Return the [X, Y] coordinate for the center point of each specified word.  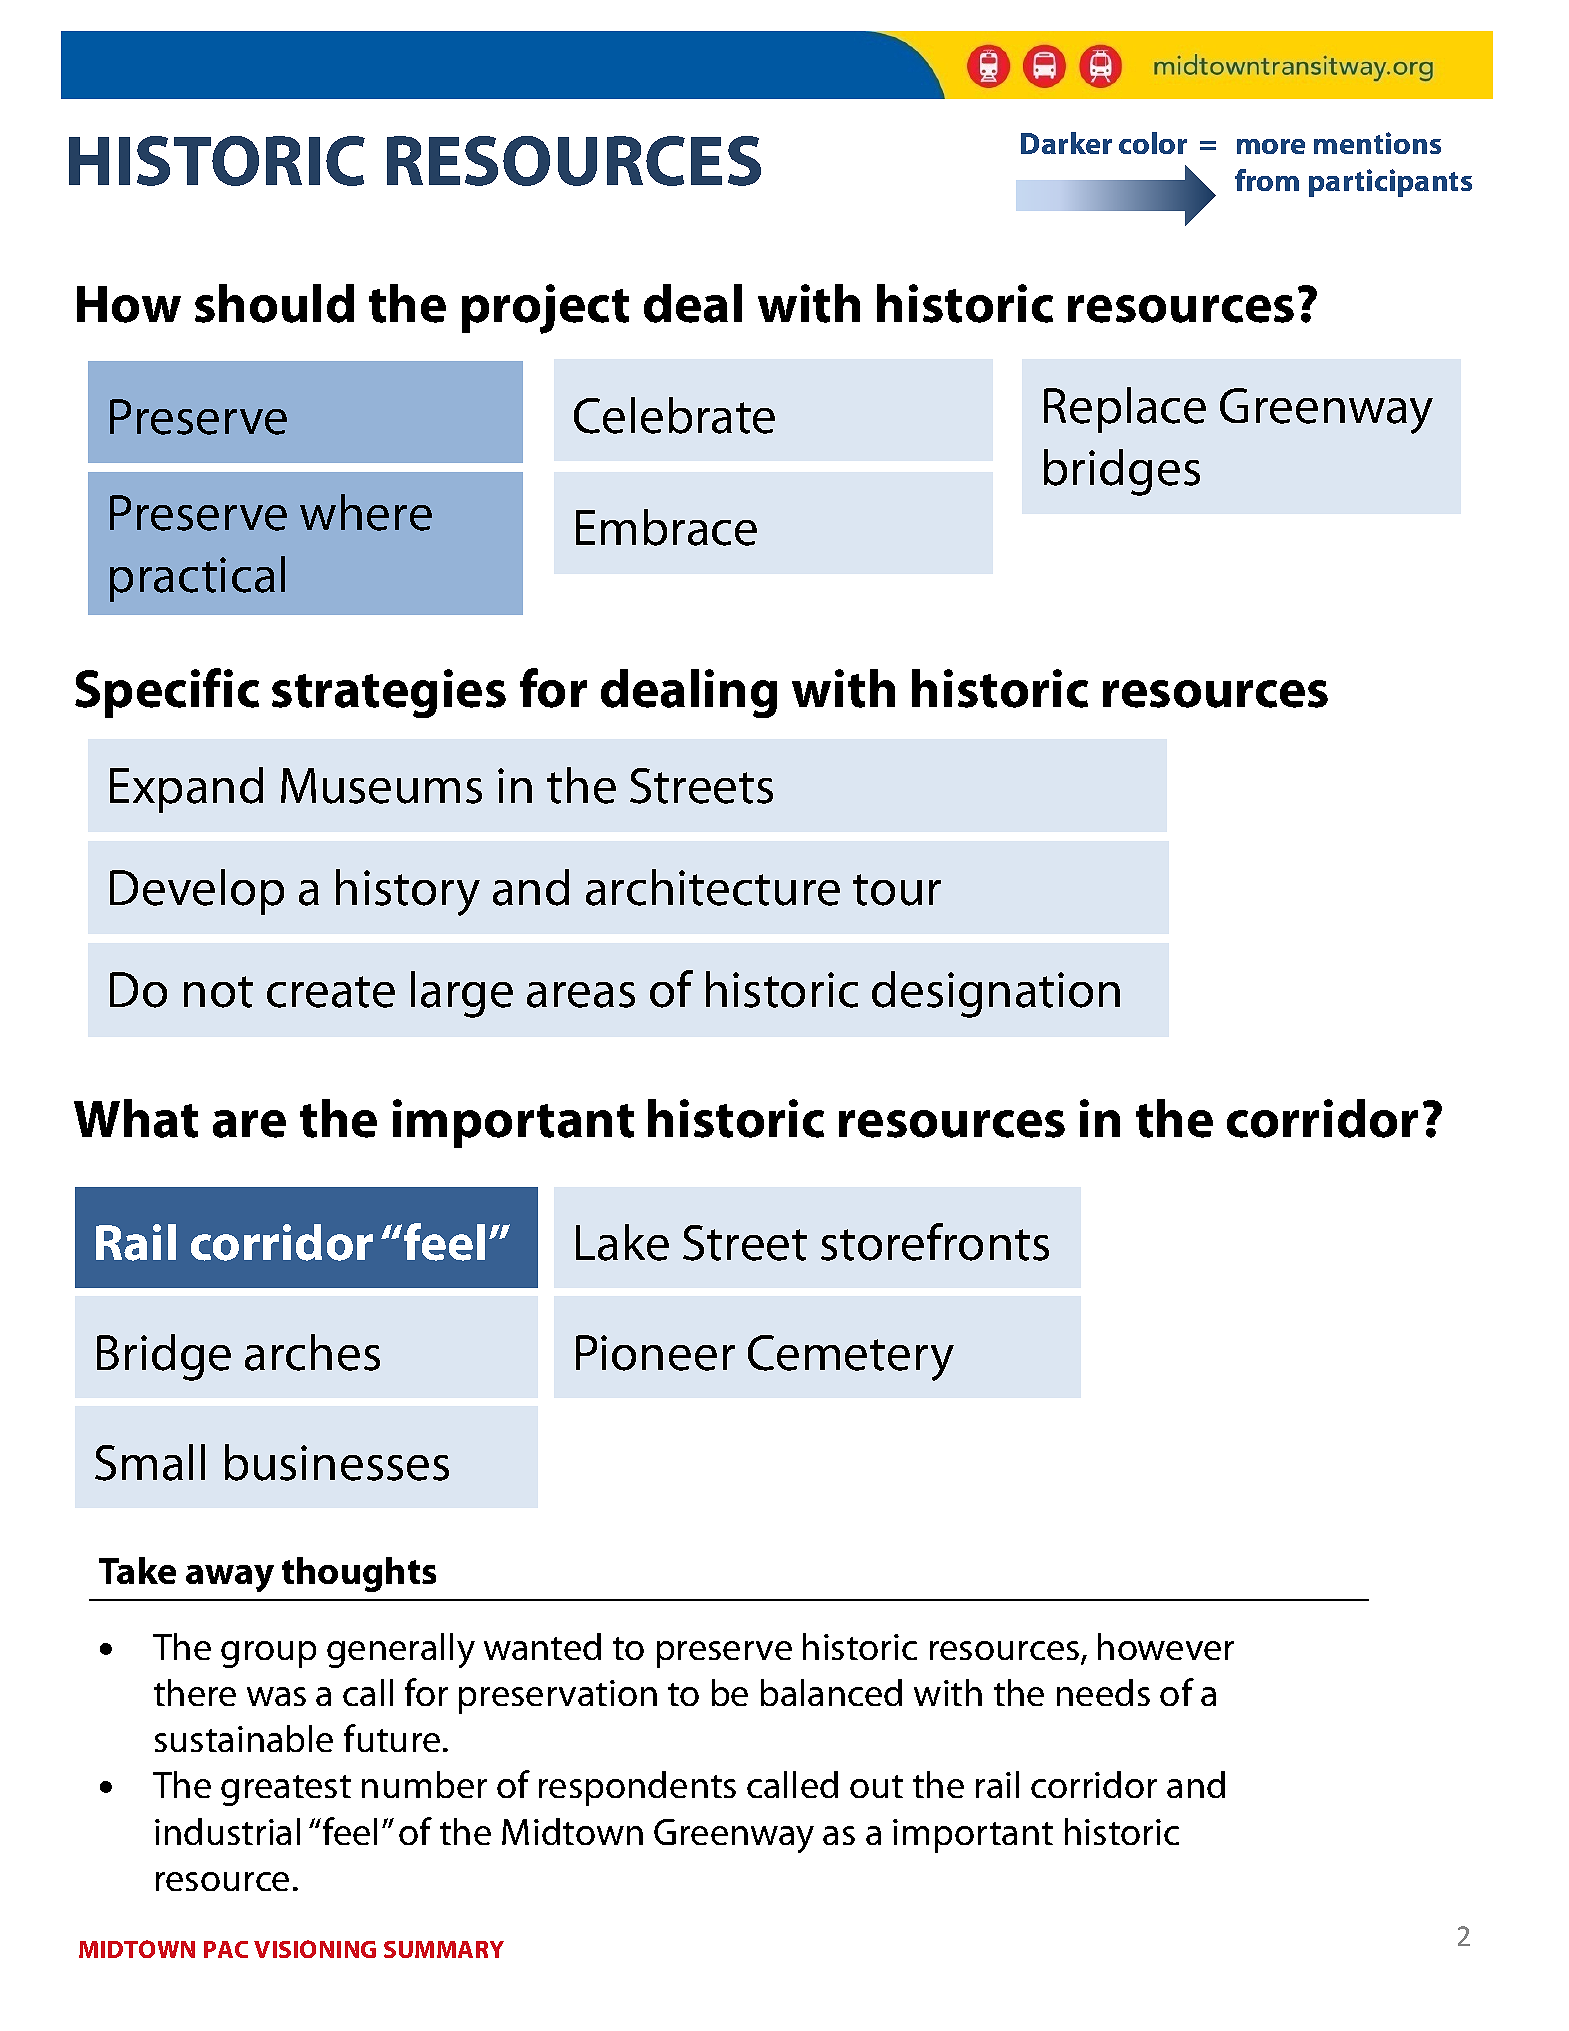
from [1267, 180]
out [876, 1786]
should [274, 303]
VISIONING [315, 1949]
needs [1103, 1692]
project [545, 309]
